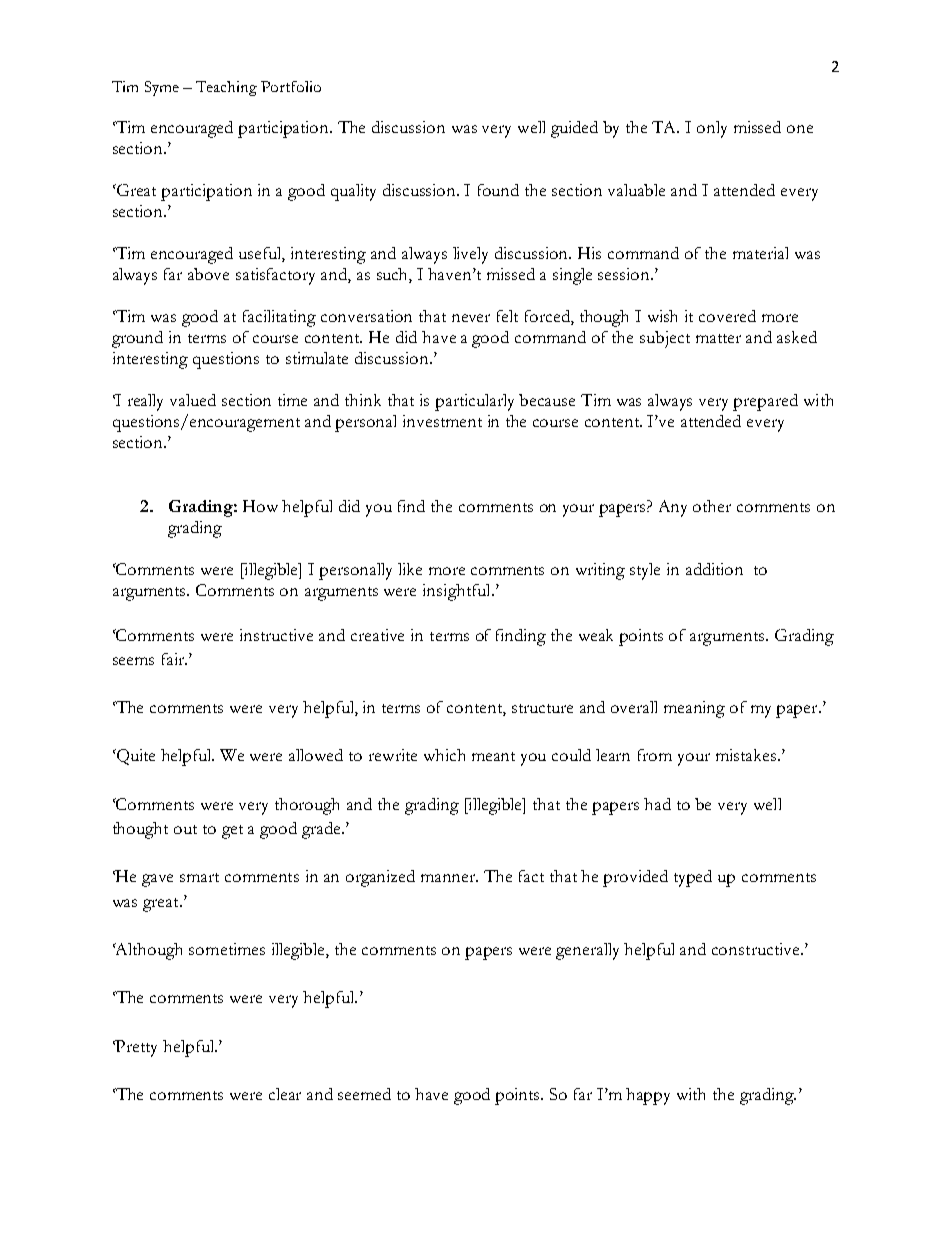 The height and width of the image is (1233, 952). Describe the element at coordinates (694, 709) in the image. I see `meaning` at that location.
